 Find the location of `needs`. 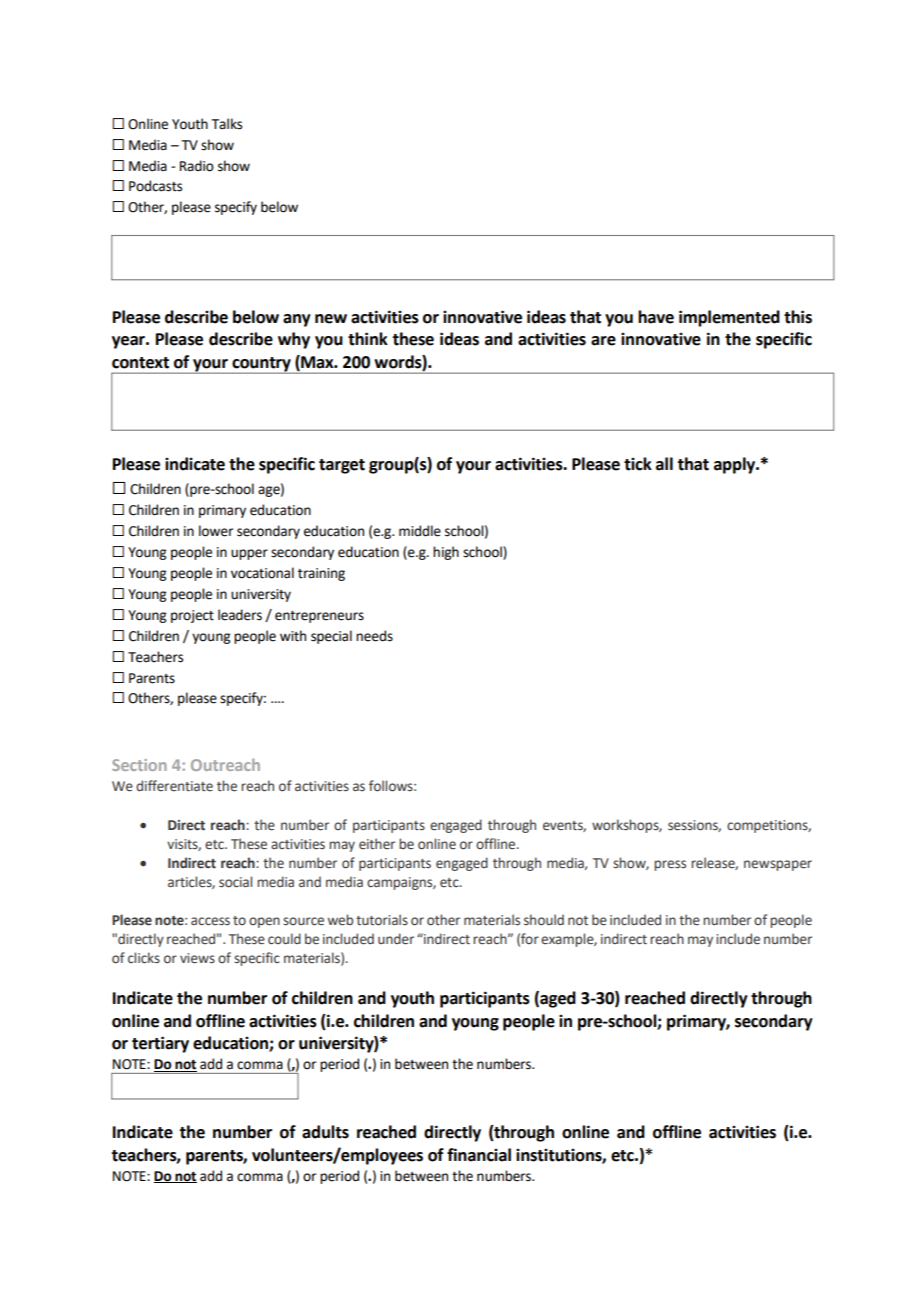

needs is located at coordinates (374, 636).
